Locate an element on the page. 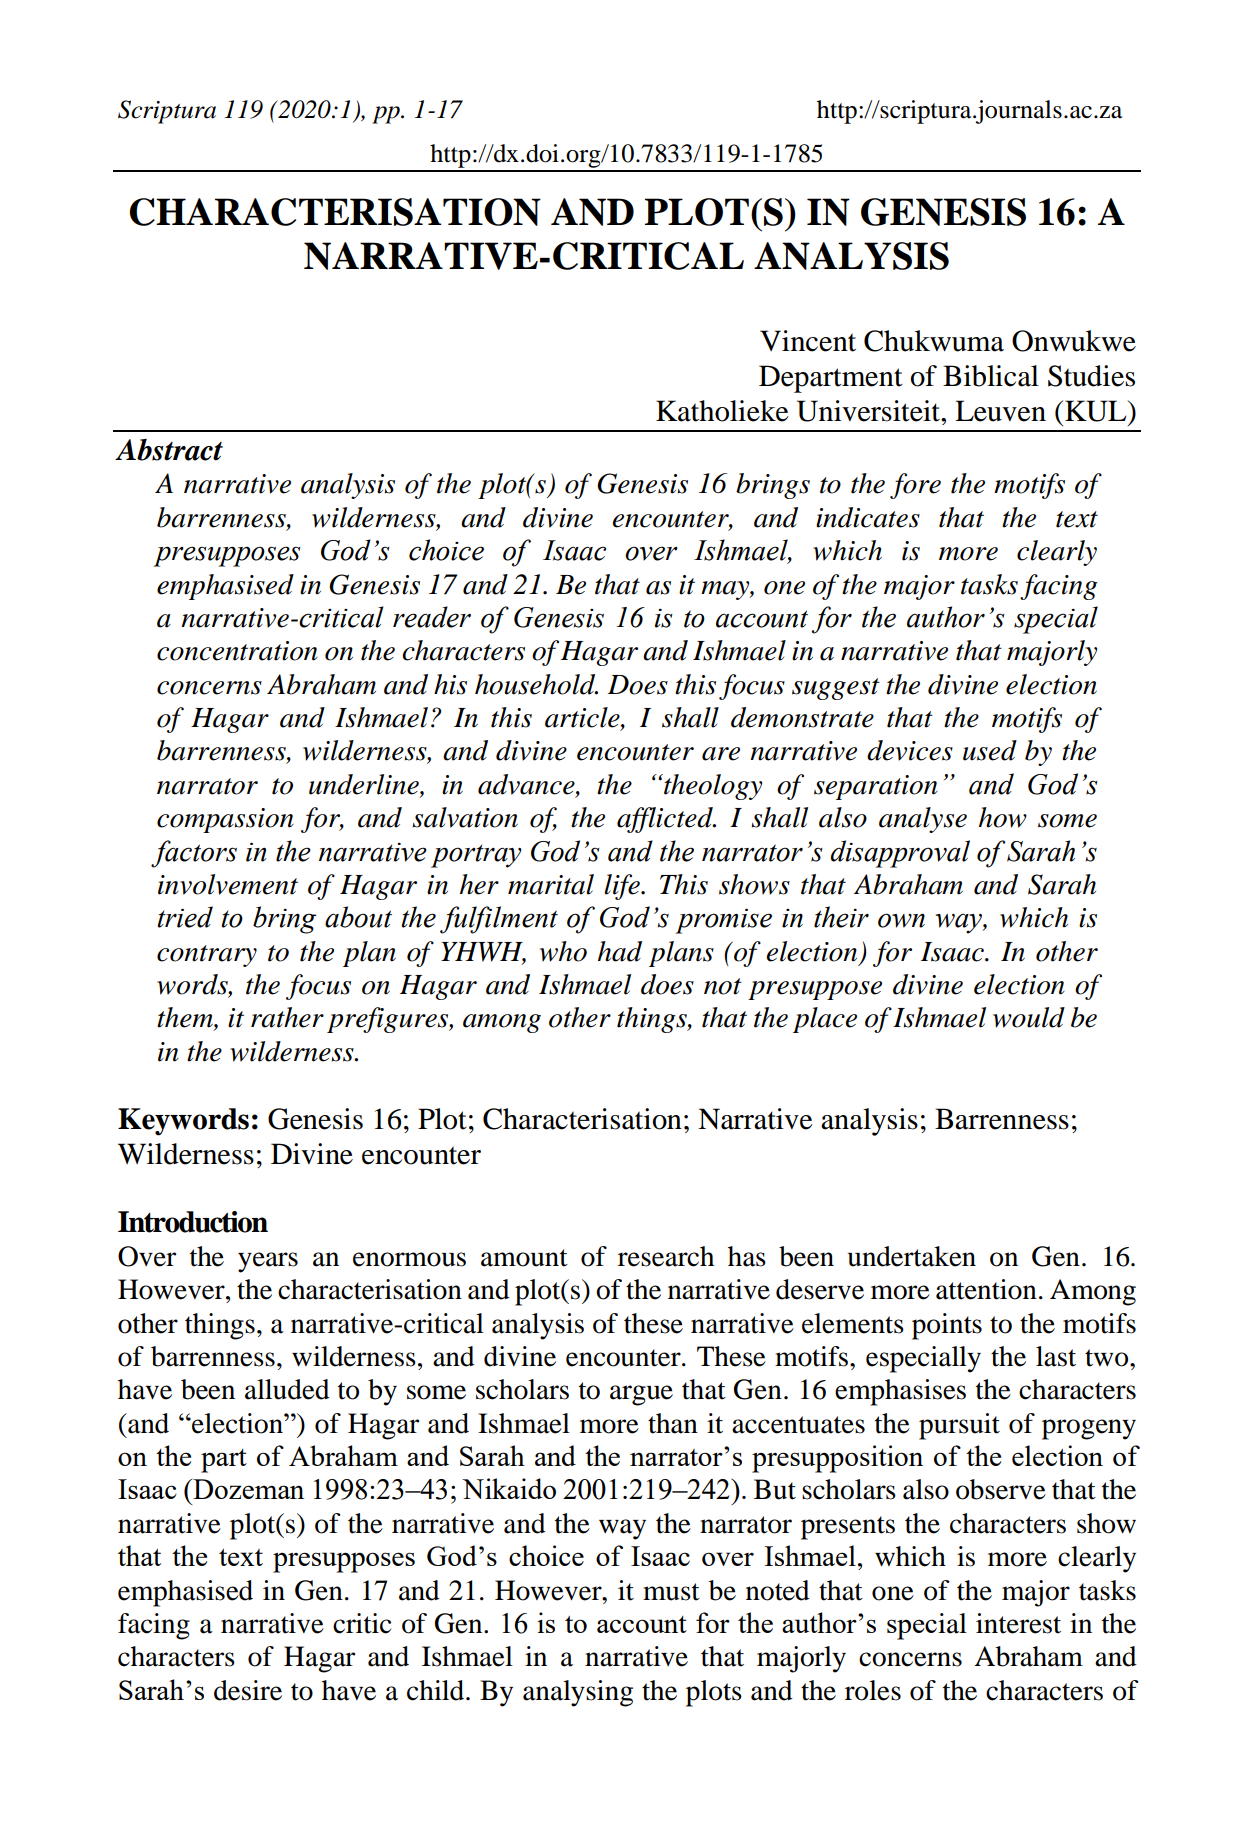 The image size is (1254, 1841). Biblical is located at coordinates (991, 376).
